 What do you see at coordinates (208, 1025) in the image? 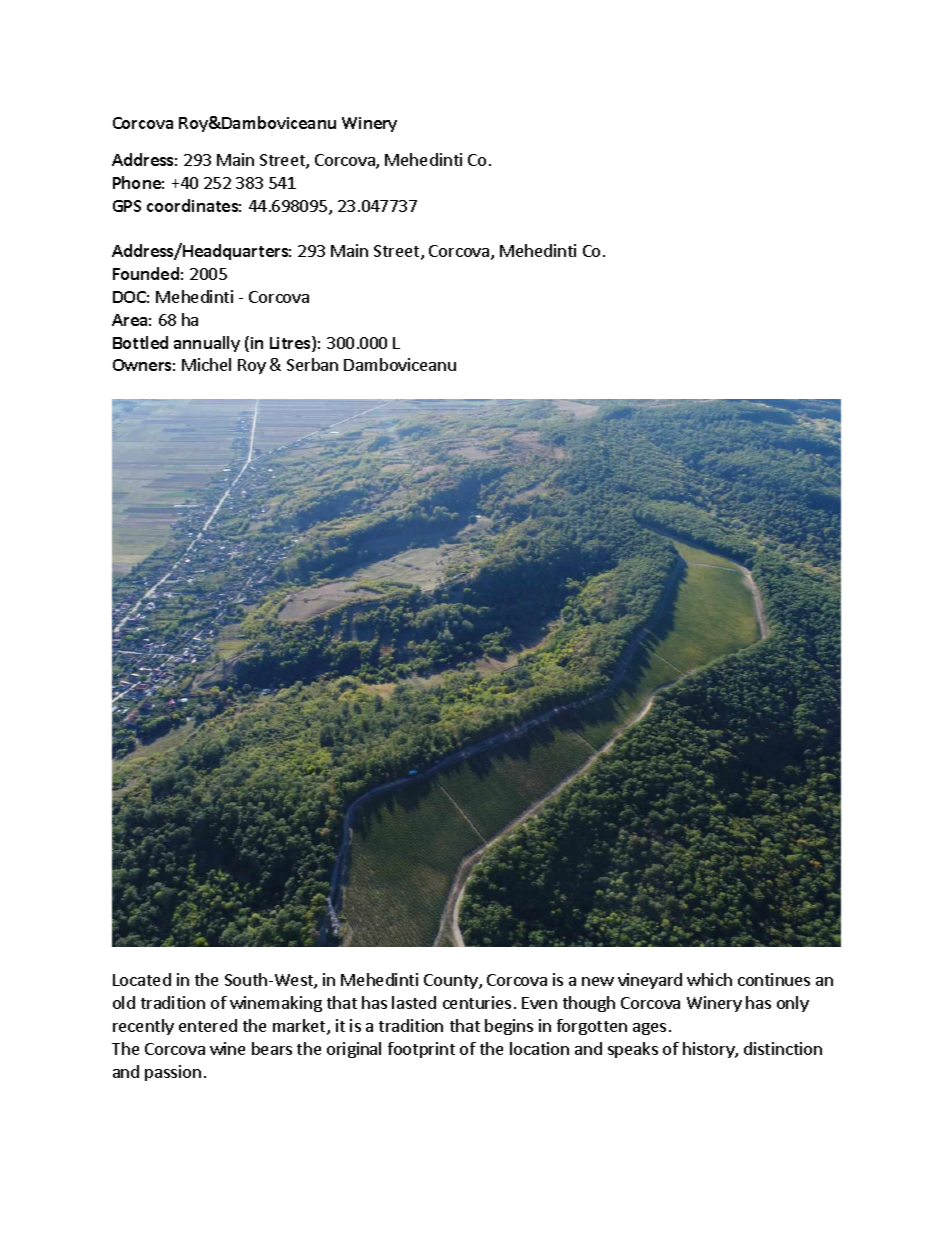
I see `entered` at bounding box center [208, 1025].
